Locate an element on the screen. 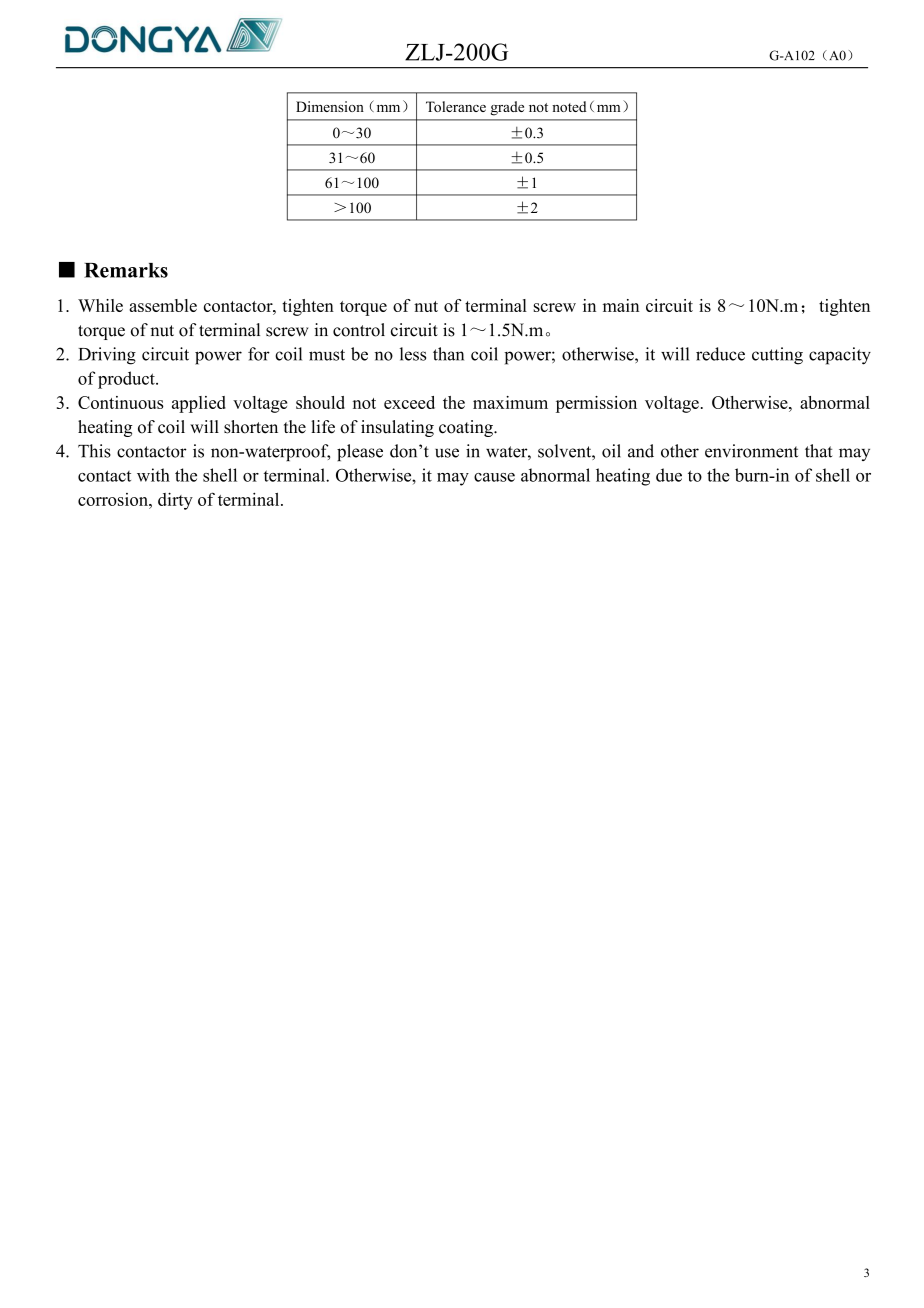 The image size is (924, 1308). main is located at coordinates (621, 305).
